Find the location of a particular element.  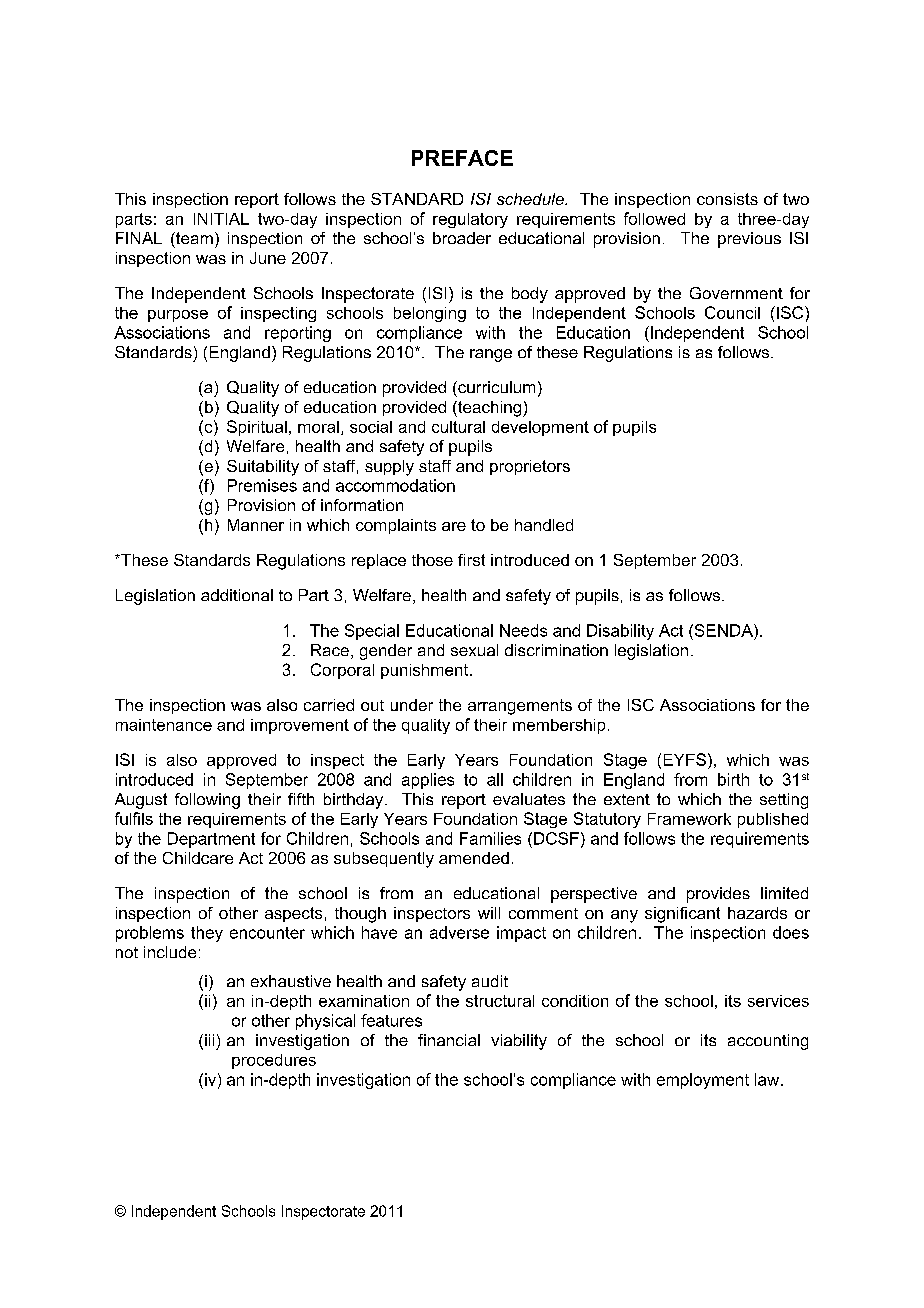

additional is located at coordinates (237, 595).
